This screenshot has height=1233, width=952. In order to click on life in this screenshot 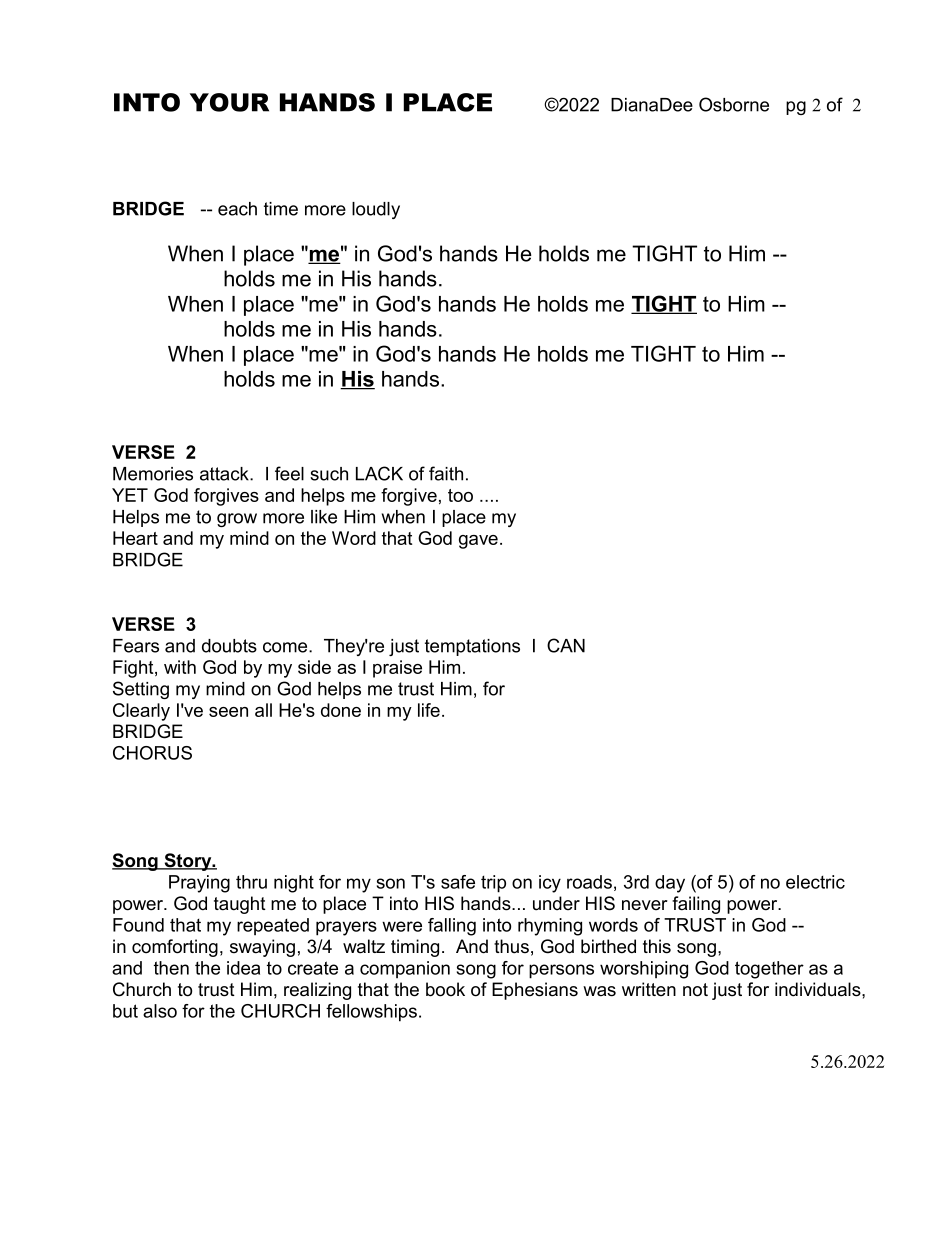, I will do `click(429, 710)`.
